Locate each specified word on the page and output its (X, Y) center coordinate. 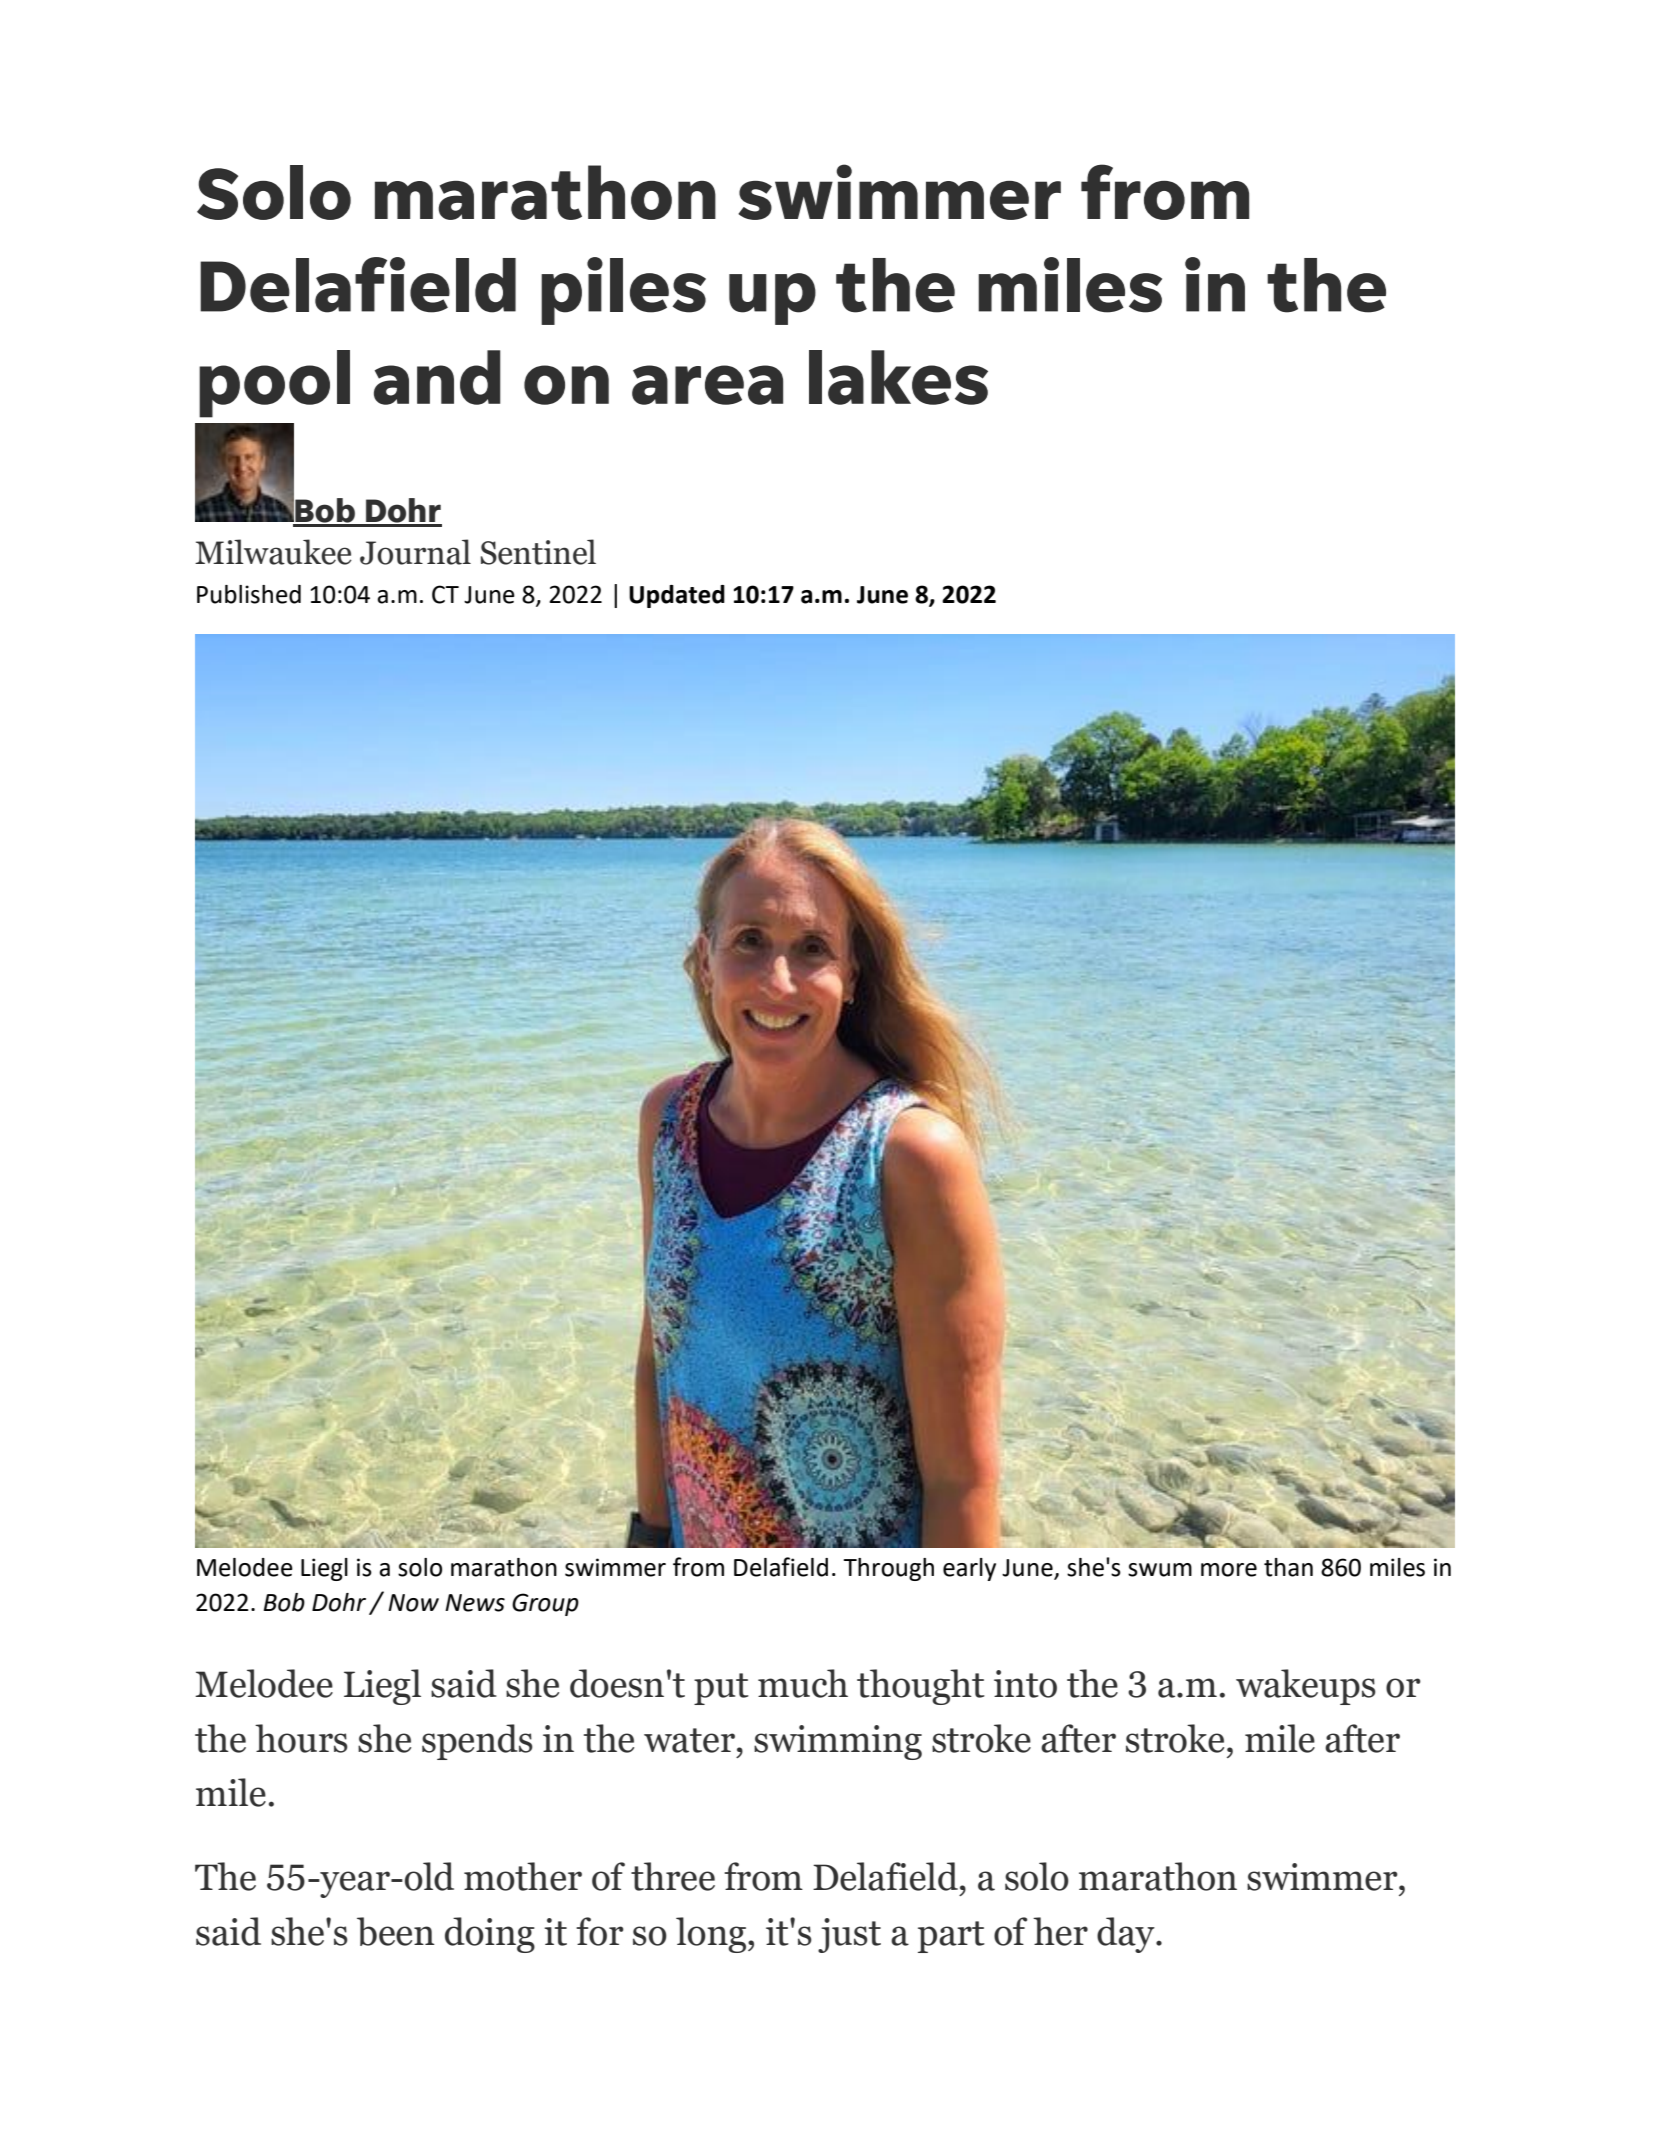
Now (413, 1603)
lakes (898, 377)
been (396, 1931)
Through (888, 1569)
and (437, 377)
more (1229, 1570)
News (475, 1603)
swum (1160, 1570)
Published (249, 594)
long (712, 1935)
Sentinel (538, 552)
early (969, 1569)
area (707, 385)
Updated (677, 596)
